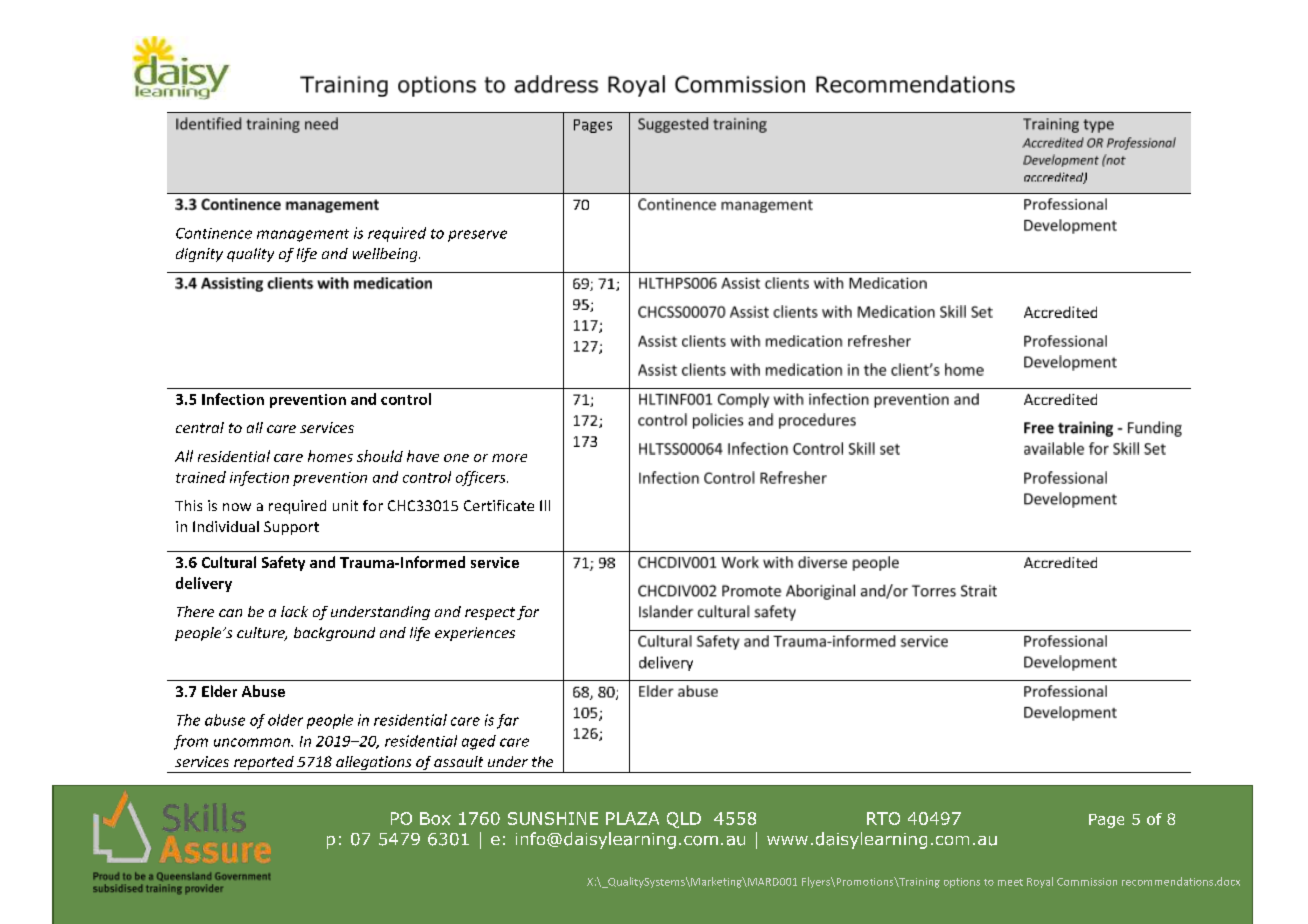  What do you see at coordinates (545, 505) in the screenshot?
I see `III` at bounding box center [545, 505].
